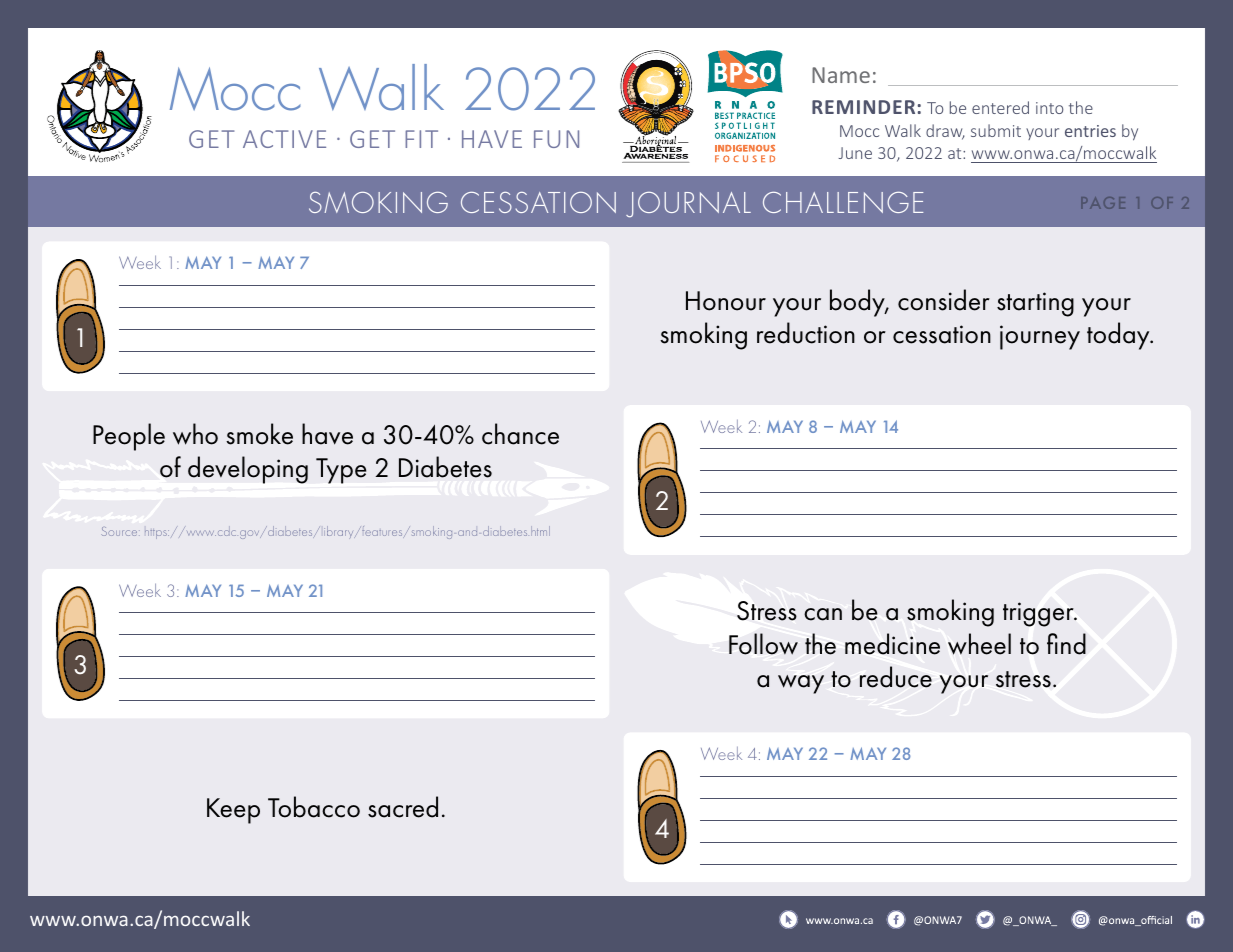 The height and width of the screenshot is (952, 1233). What do you see at coordinates (520, 434) in the screenshot?
I see `chance` at bounding box center [520, 434].
